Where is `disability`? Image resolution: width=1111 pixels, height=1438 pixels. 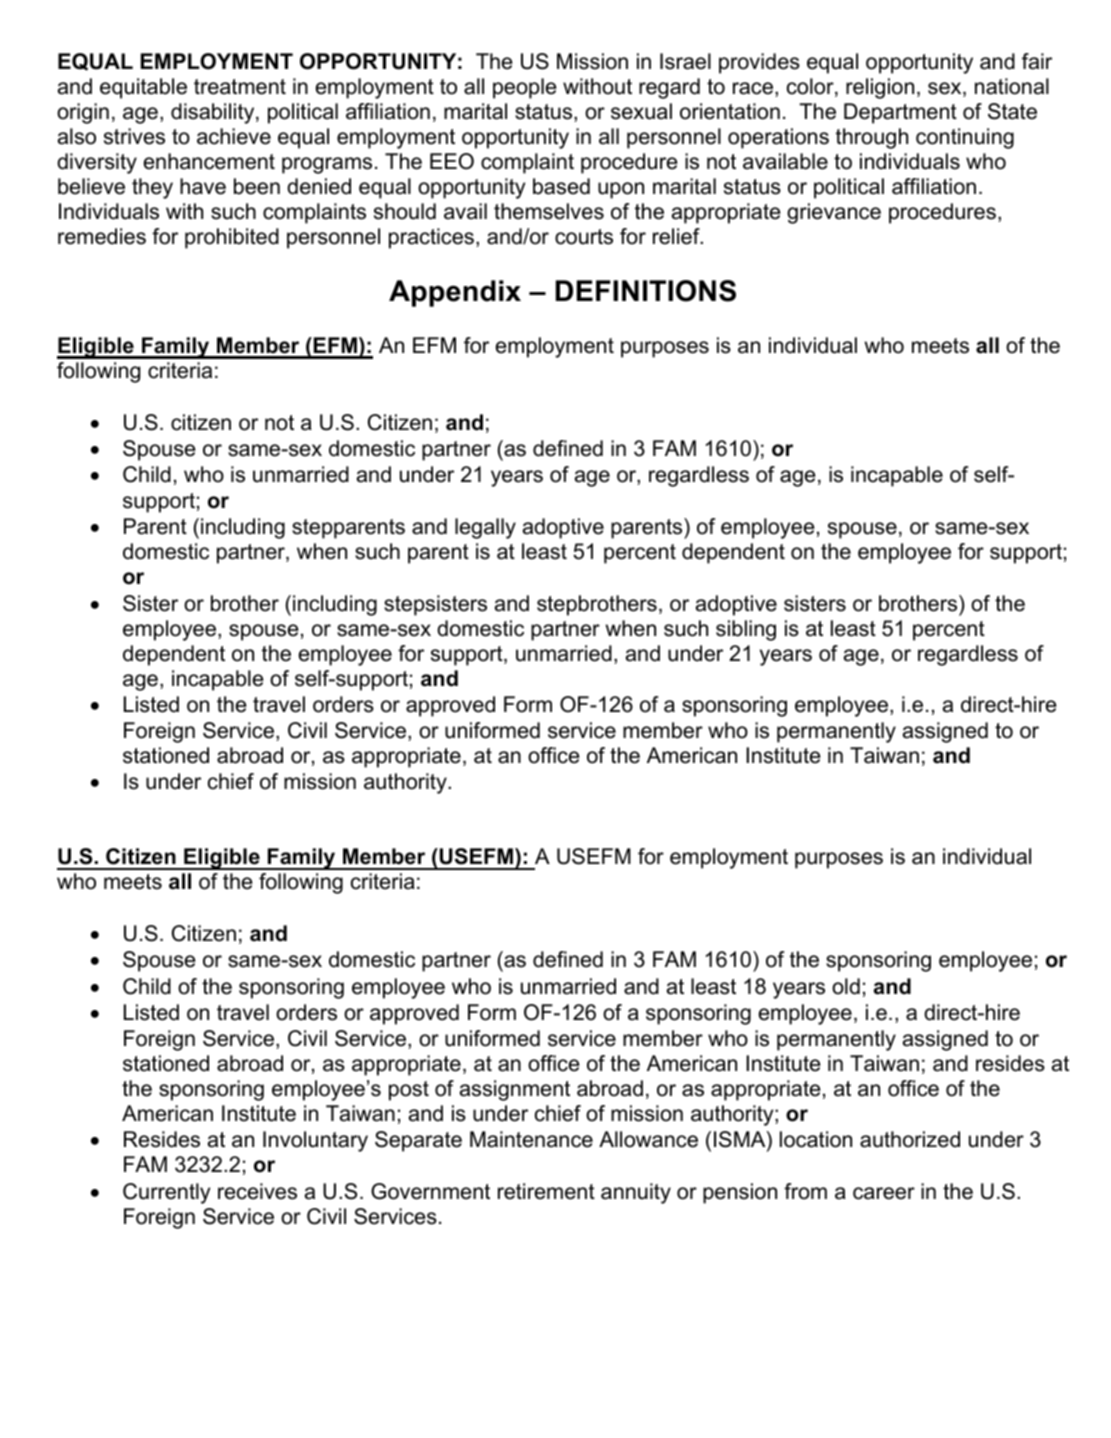 disability is located at coordinates (214, 113).
